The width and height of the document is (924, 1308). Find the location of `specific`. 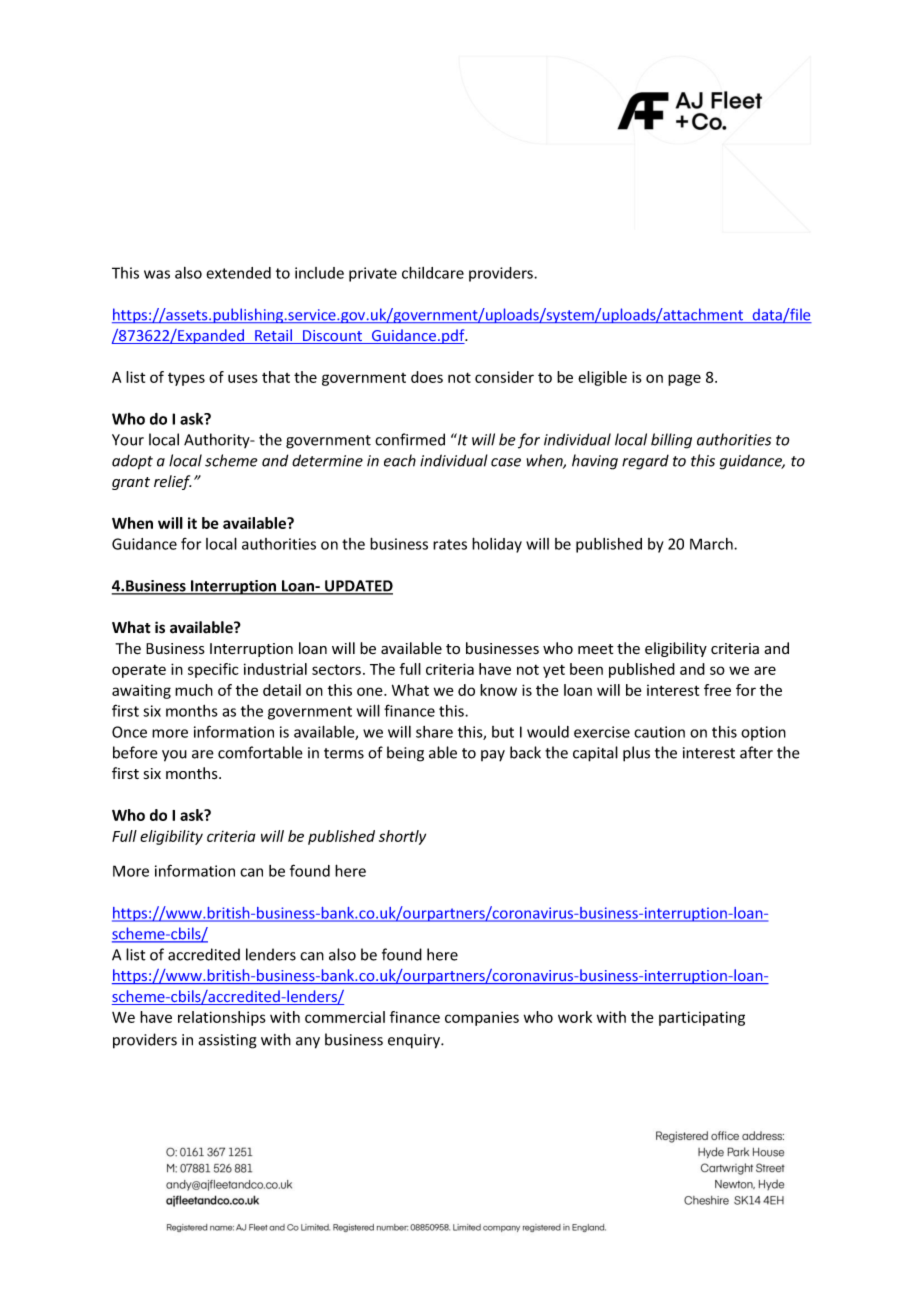

specific is located at coordinates (213, 670).
